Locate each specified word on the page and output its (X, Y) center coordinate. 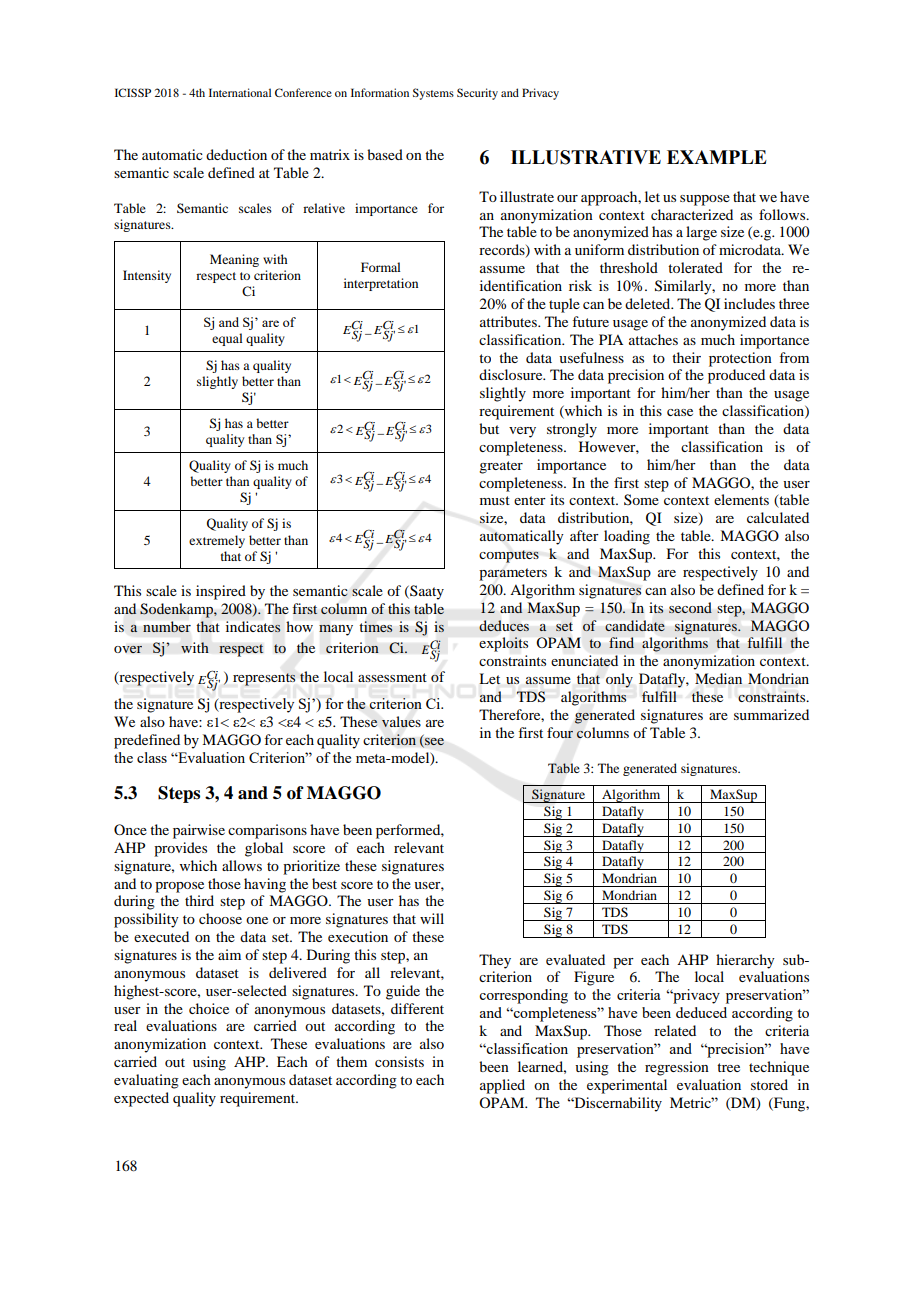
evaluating (146, 1081)
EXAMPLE (717, 157)
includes (749, 303)
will (432, 918)
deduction (236, 154)
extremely (217, 541)
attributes (509, 321)
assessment (392, 677)
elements (741, 499)
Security (477, 94)
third (199, 900)
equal (227, 339)
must (495, 500)
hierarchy (745, 961)
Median (718, 678)
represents (264, 679)
